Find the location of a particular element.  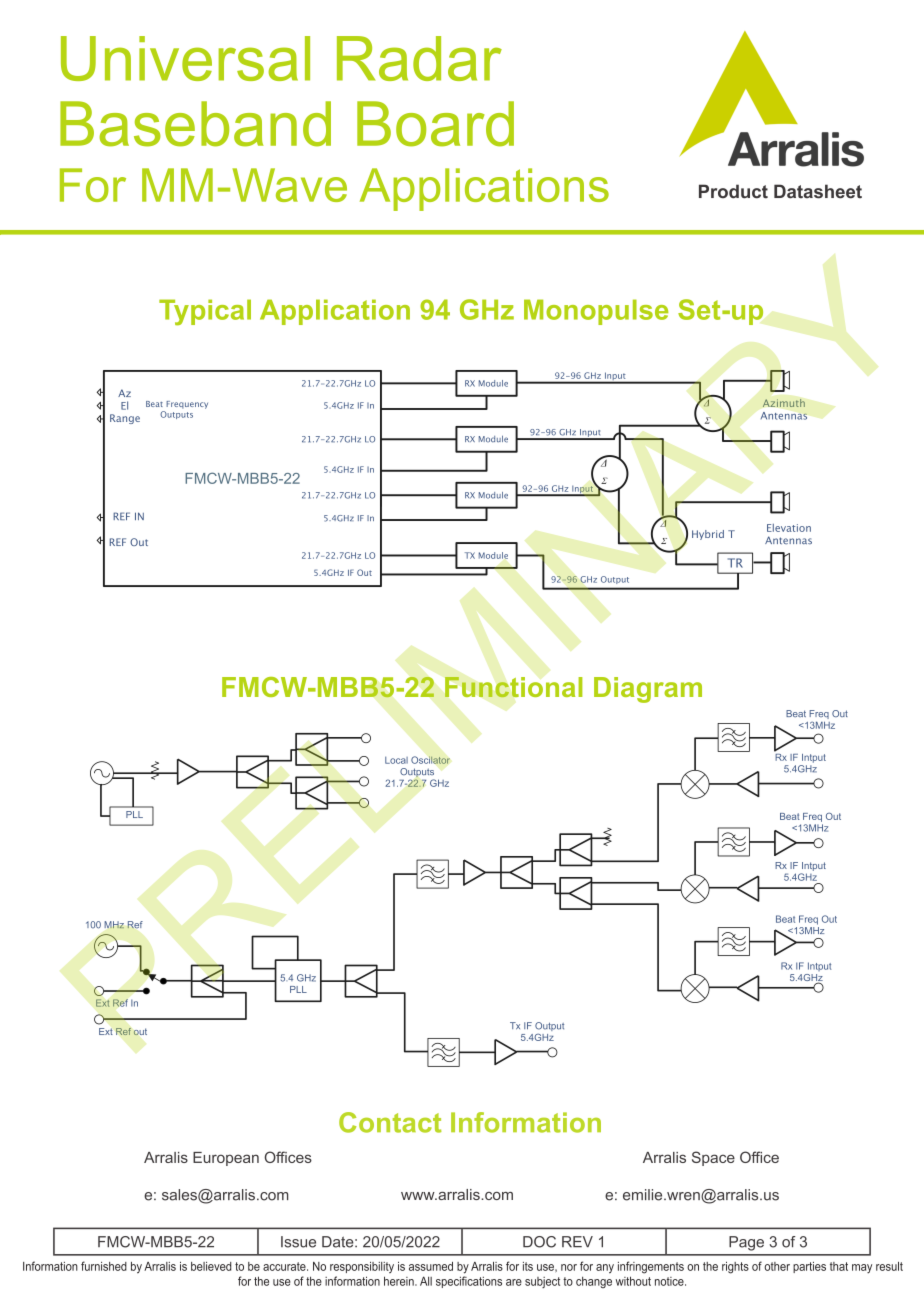

Board is located at coordinates (435, 124).
